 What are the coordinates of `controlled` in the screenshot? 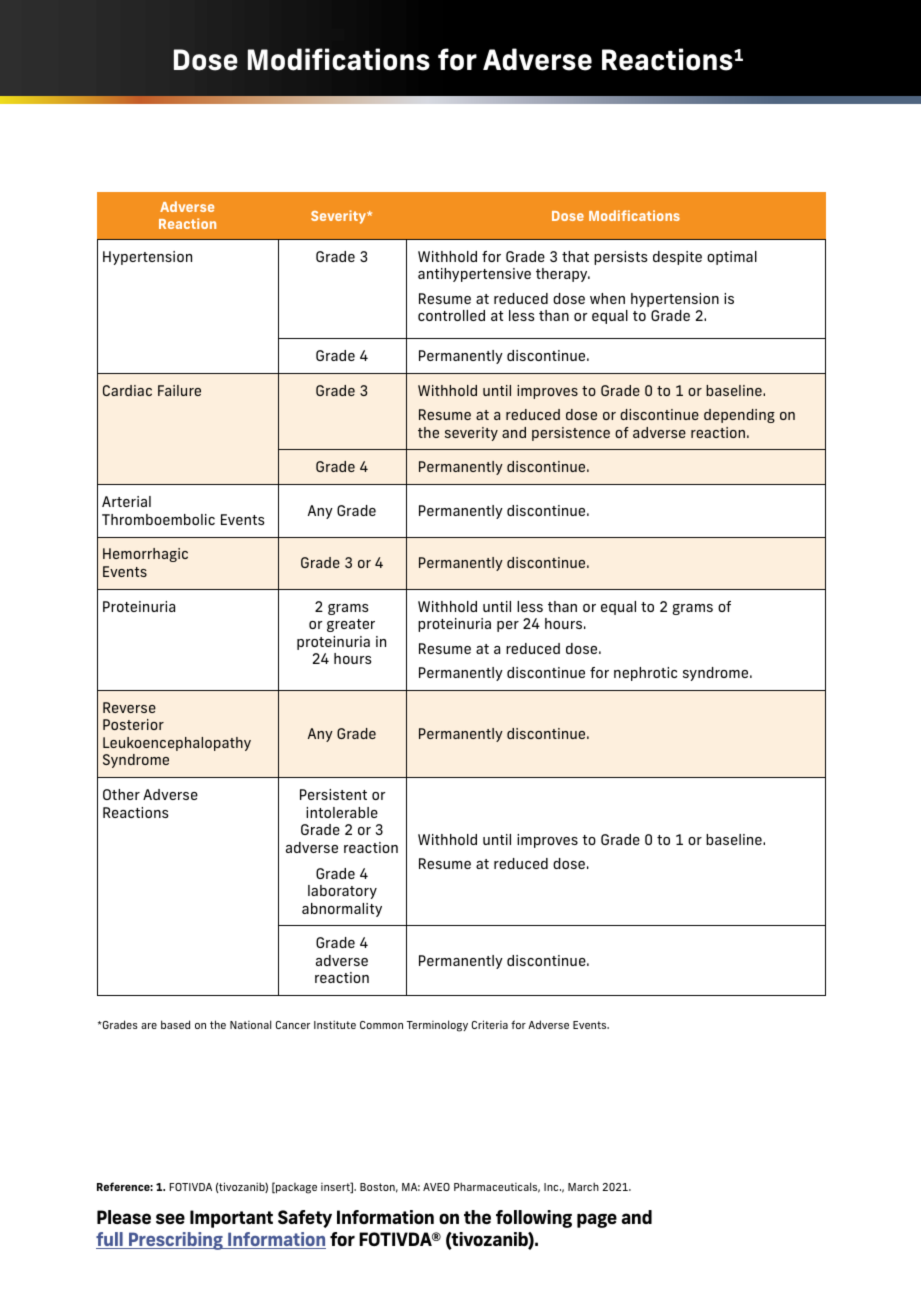 It's located at (451, 315).
